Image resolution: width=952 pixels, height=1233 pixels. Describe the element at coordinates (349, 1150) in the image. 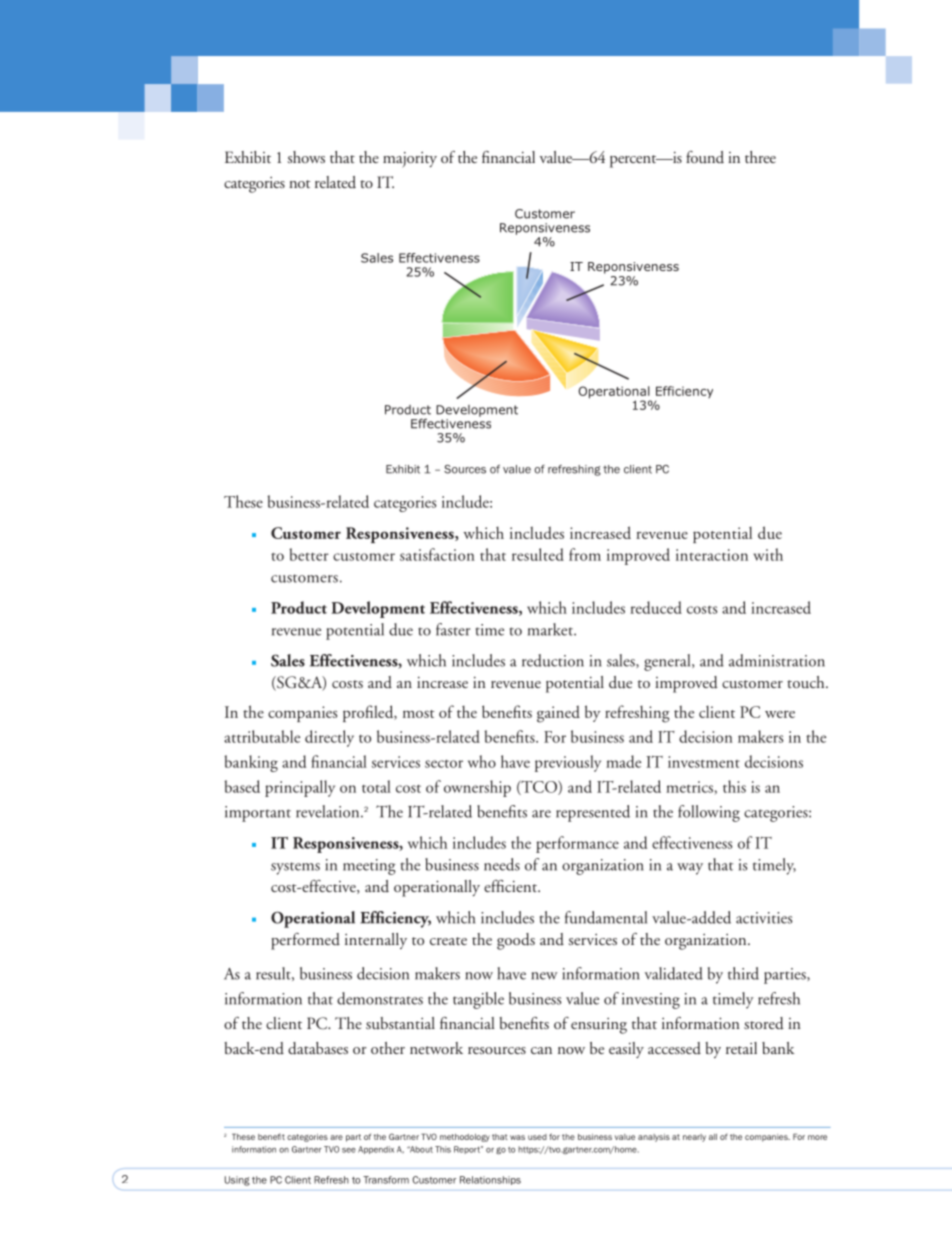

I see `see` at that location.
